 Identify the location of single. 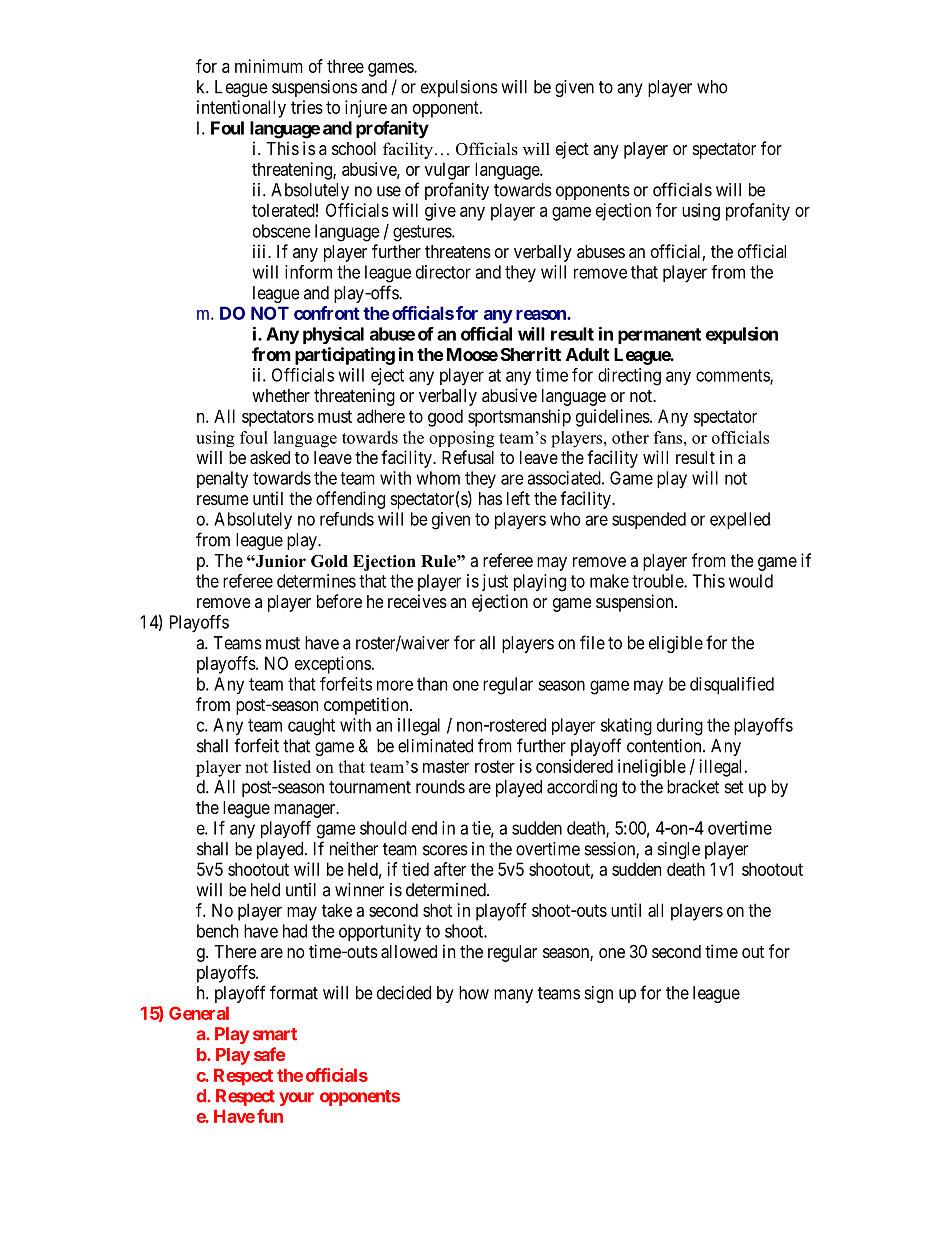
(679, 850).
